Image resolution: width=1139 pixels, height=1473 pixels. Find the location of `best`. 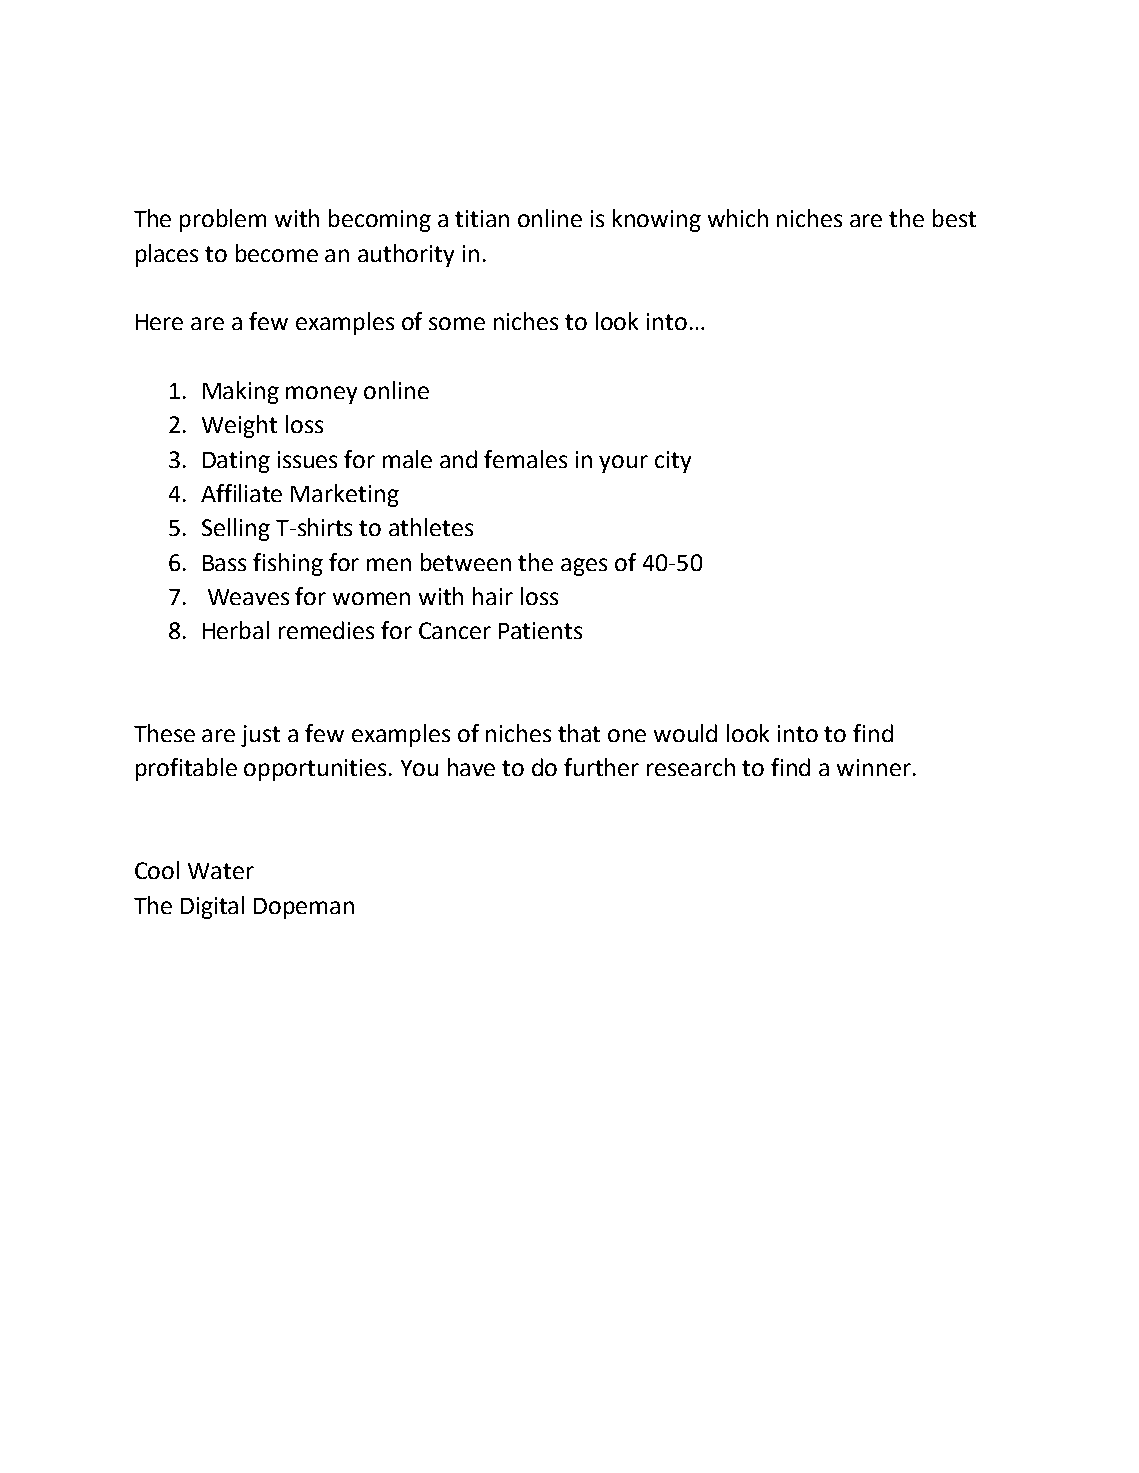

best is located at coordinates (954, 218).
